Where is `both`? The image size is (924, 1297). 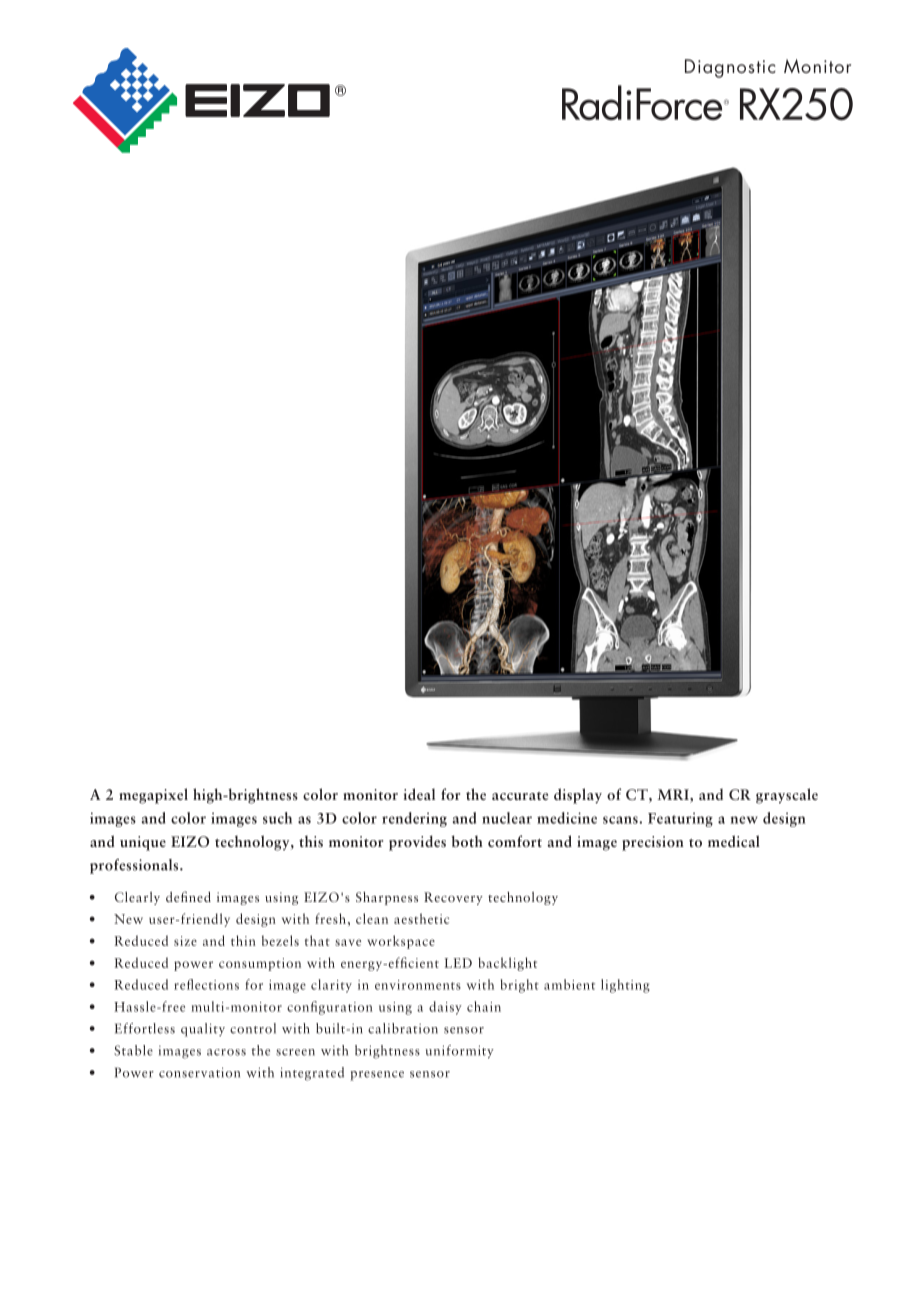 both is located at coordinates (467, 841).
